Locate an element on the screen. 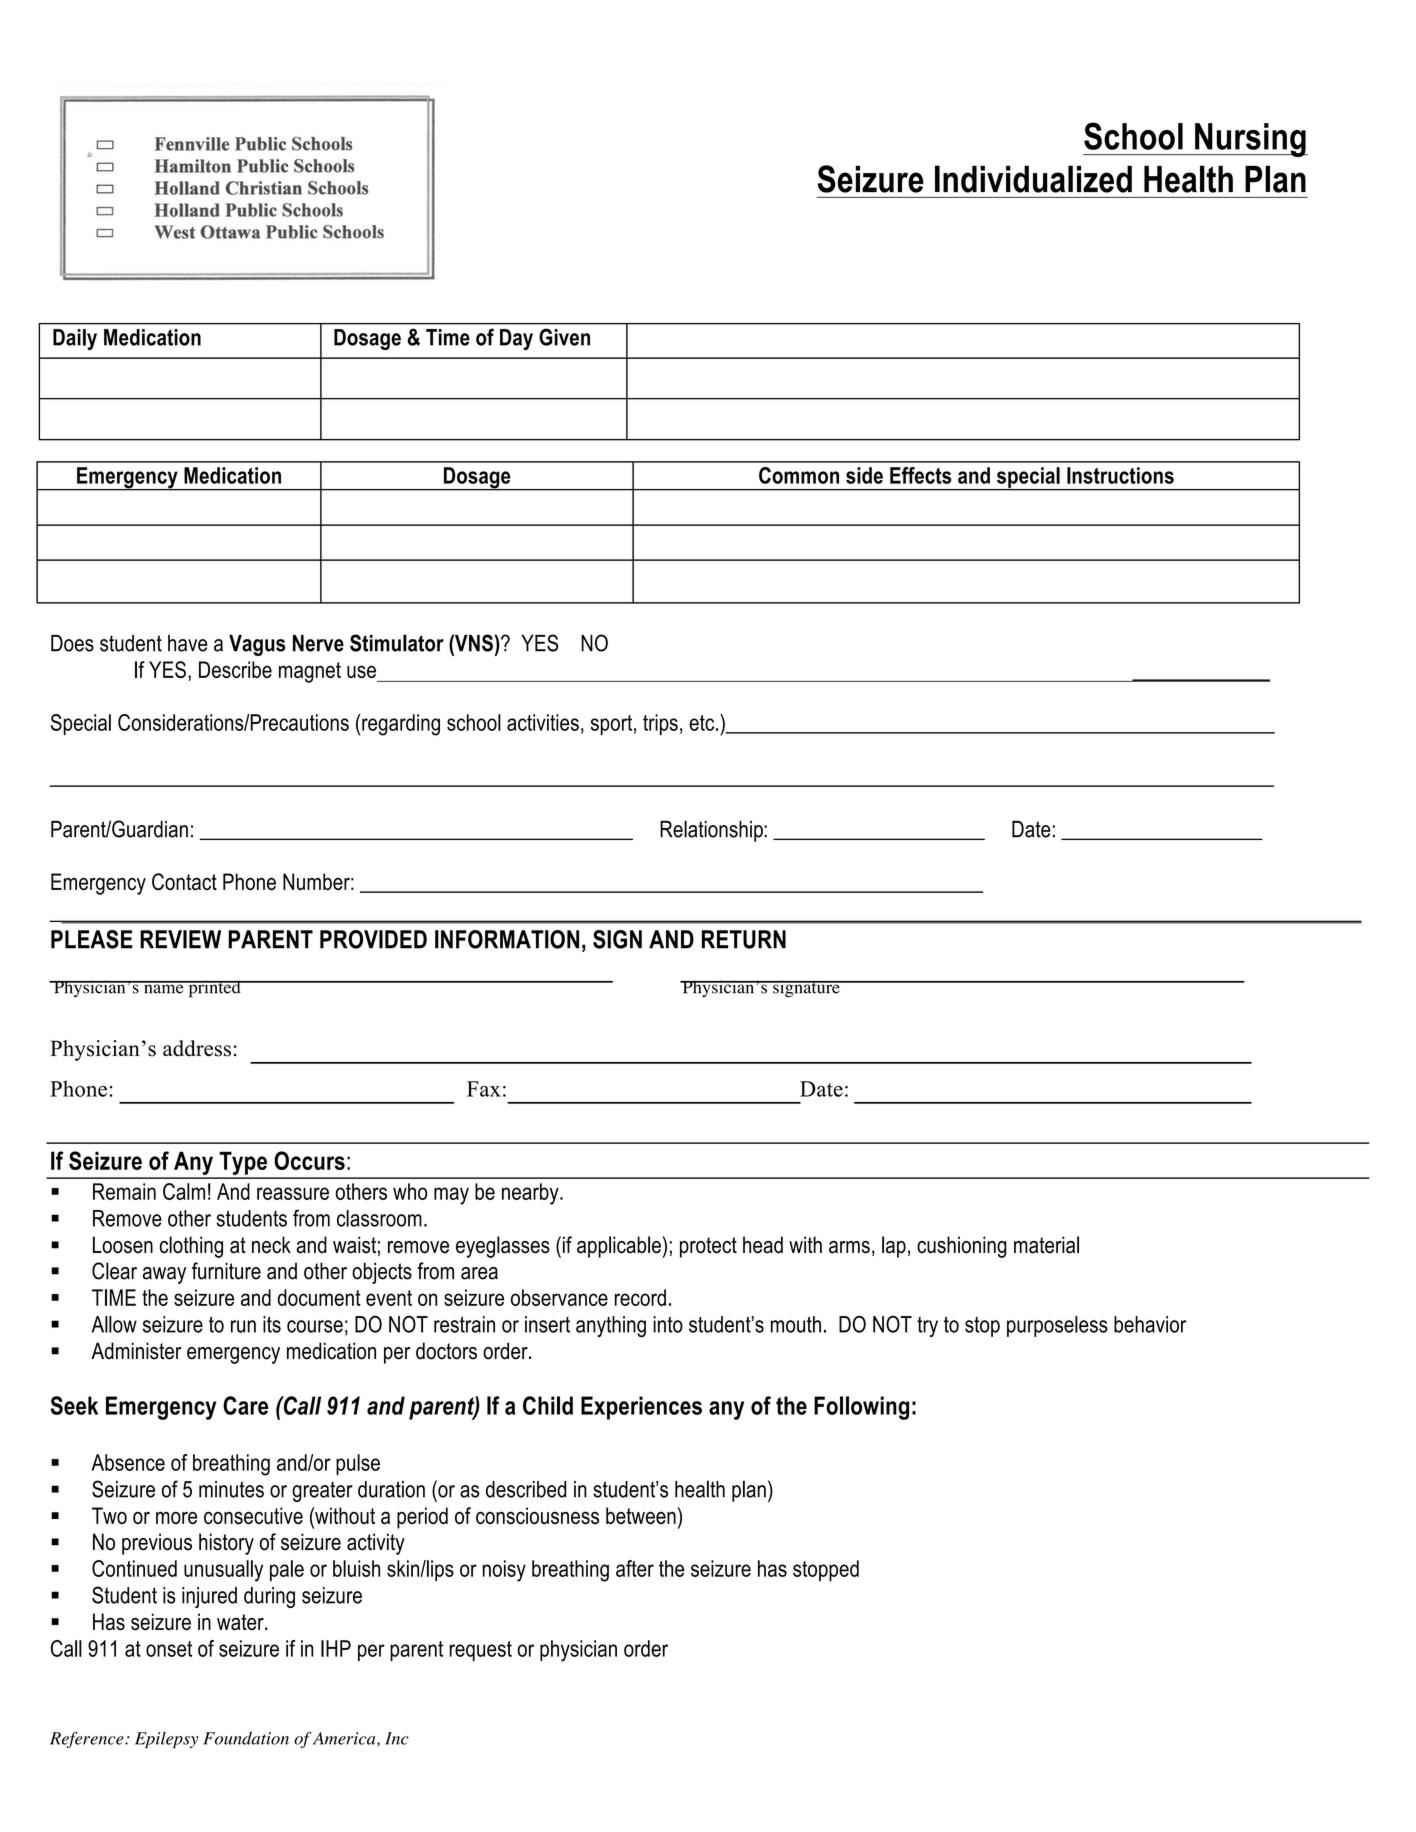 This screenshot has height=1832, width=1416. after is located at coordinates (635, 1568).
